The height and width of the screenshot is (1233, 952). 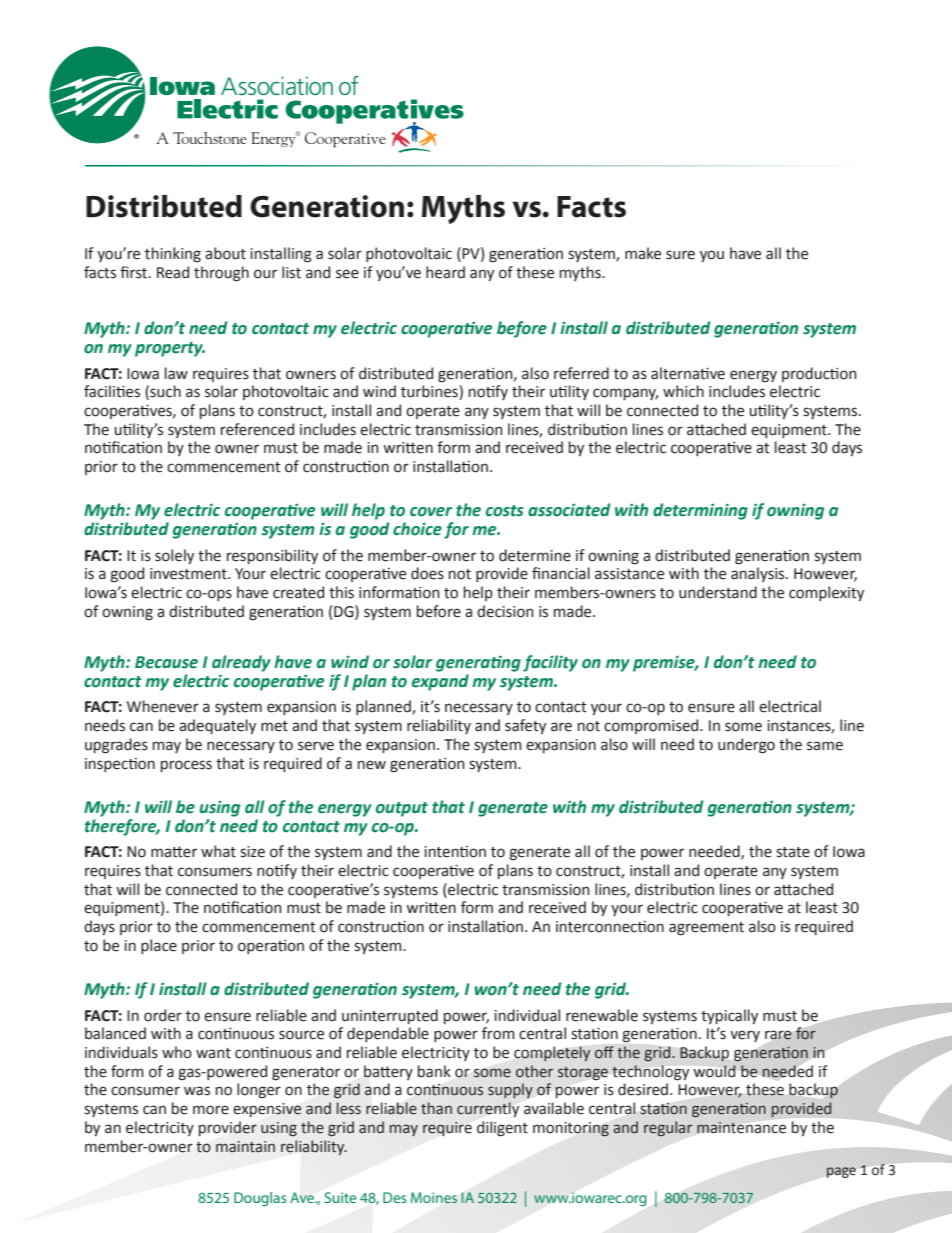 I want to click on intention, so click(x=455, y=852).
